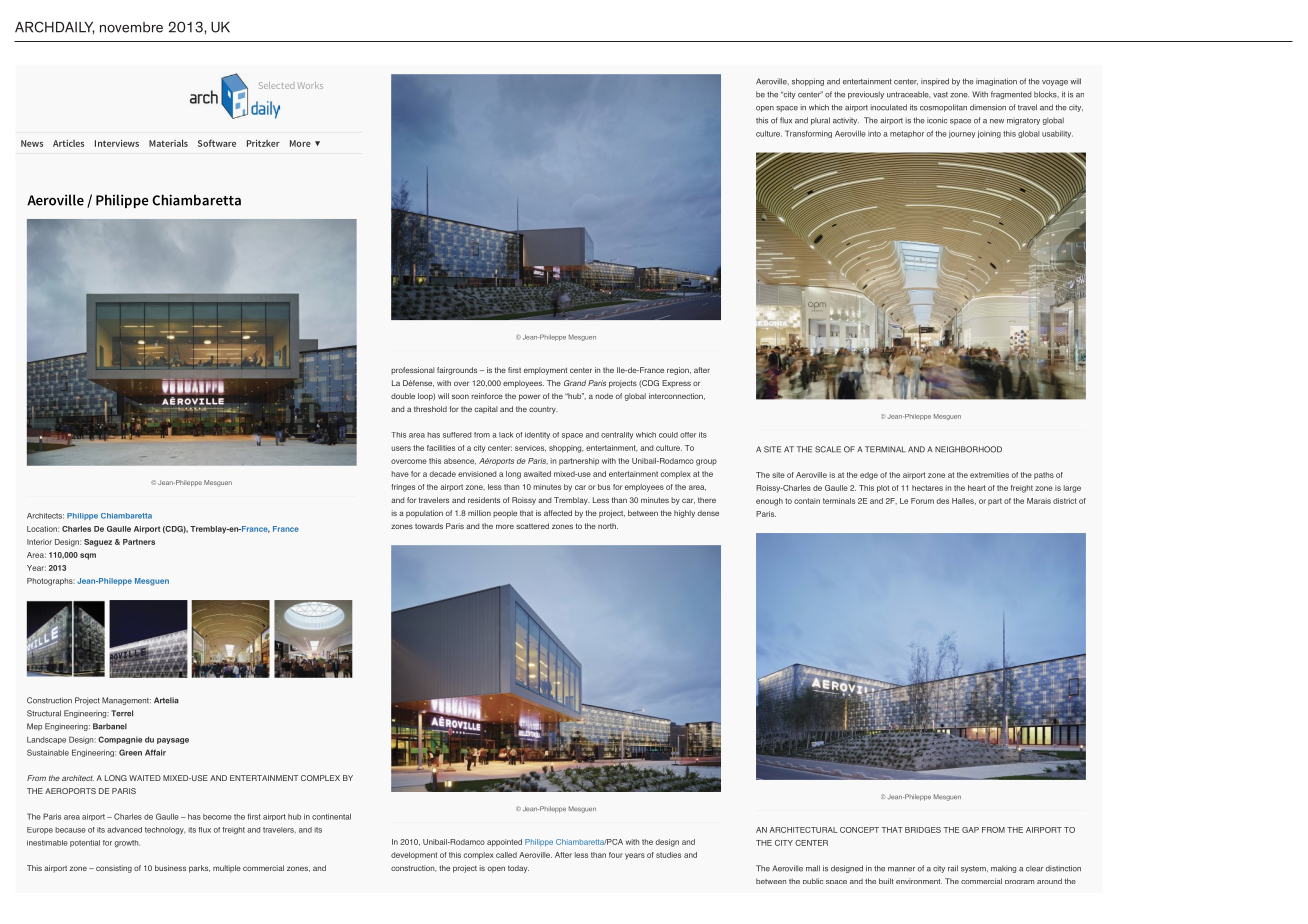 The image size is (1308, 924). What do you see at coordinates (935, 82) in the image?
I see `inspired` at bounding box center [935, 82].
